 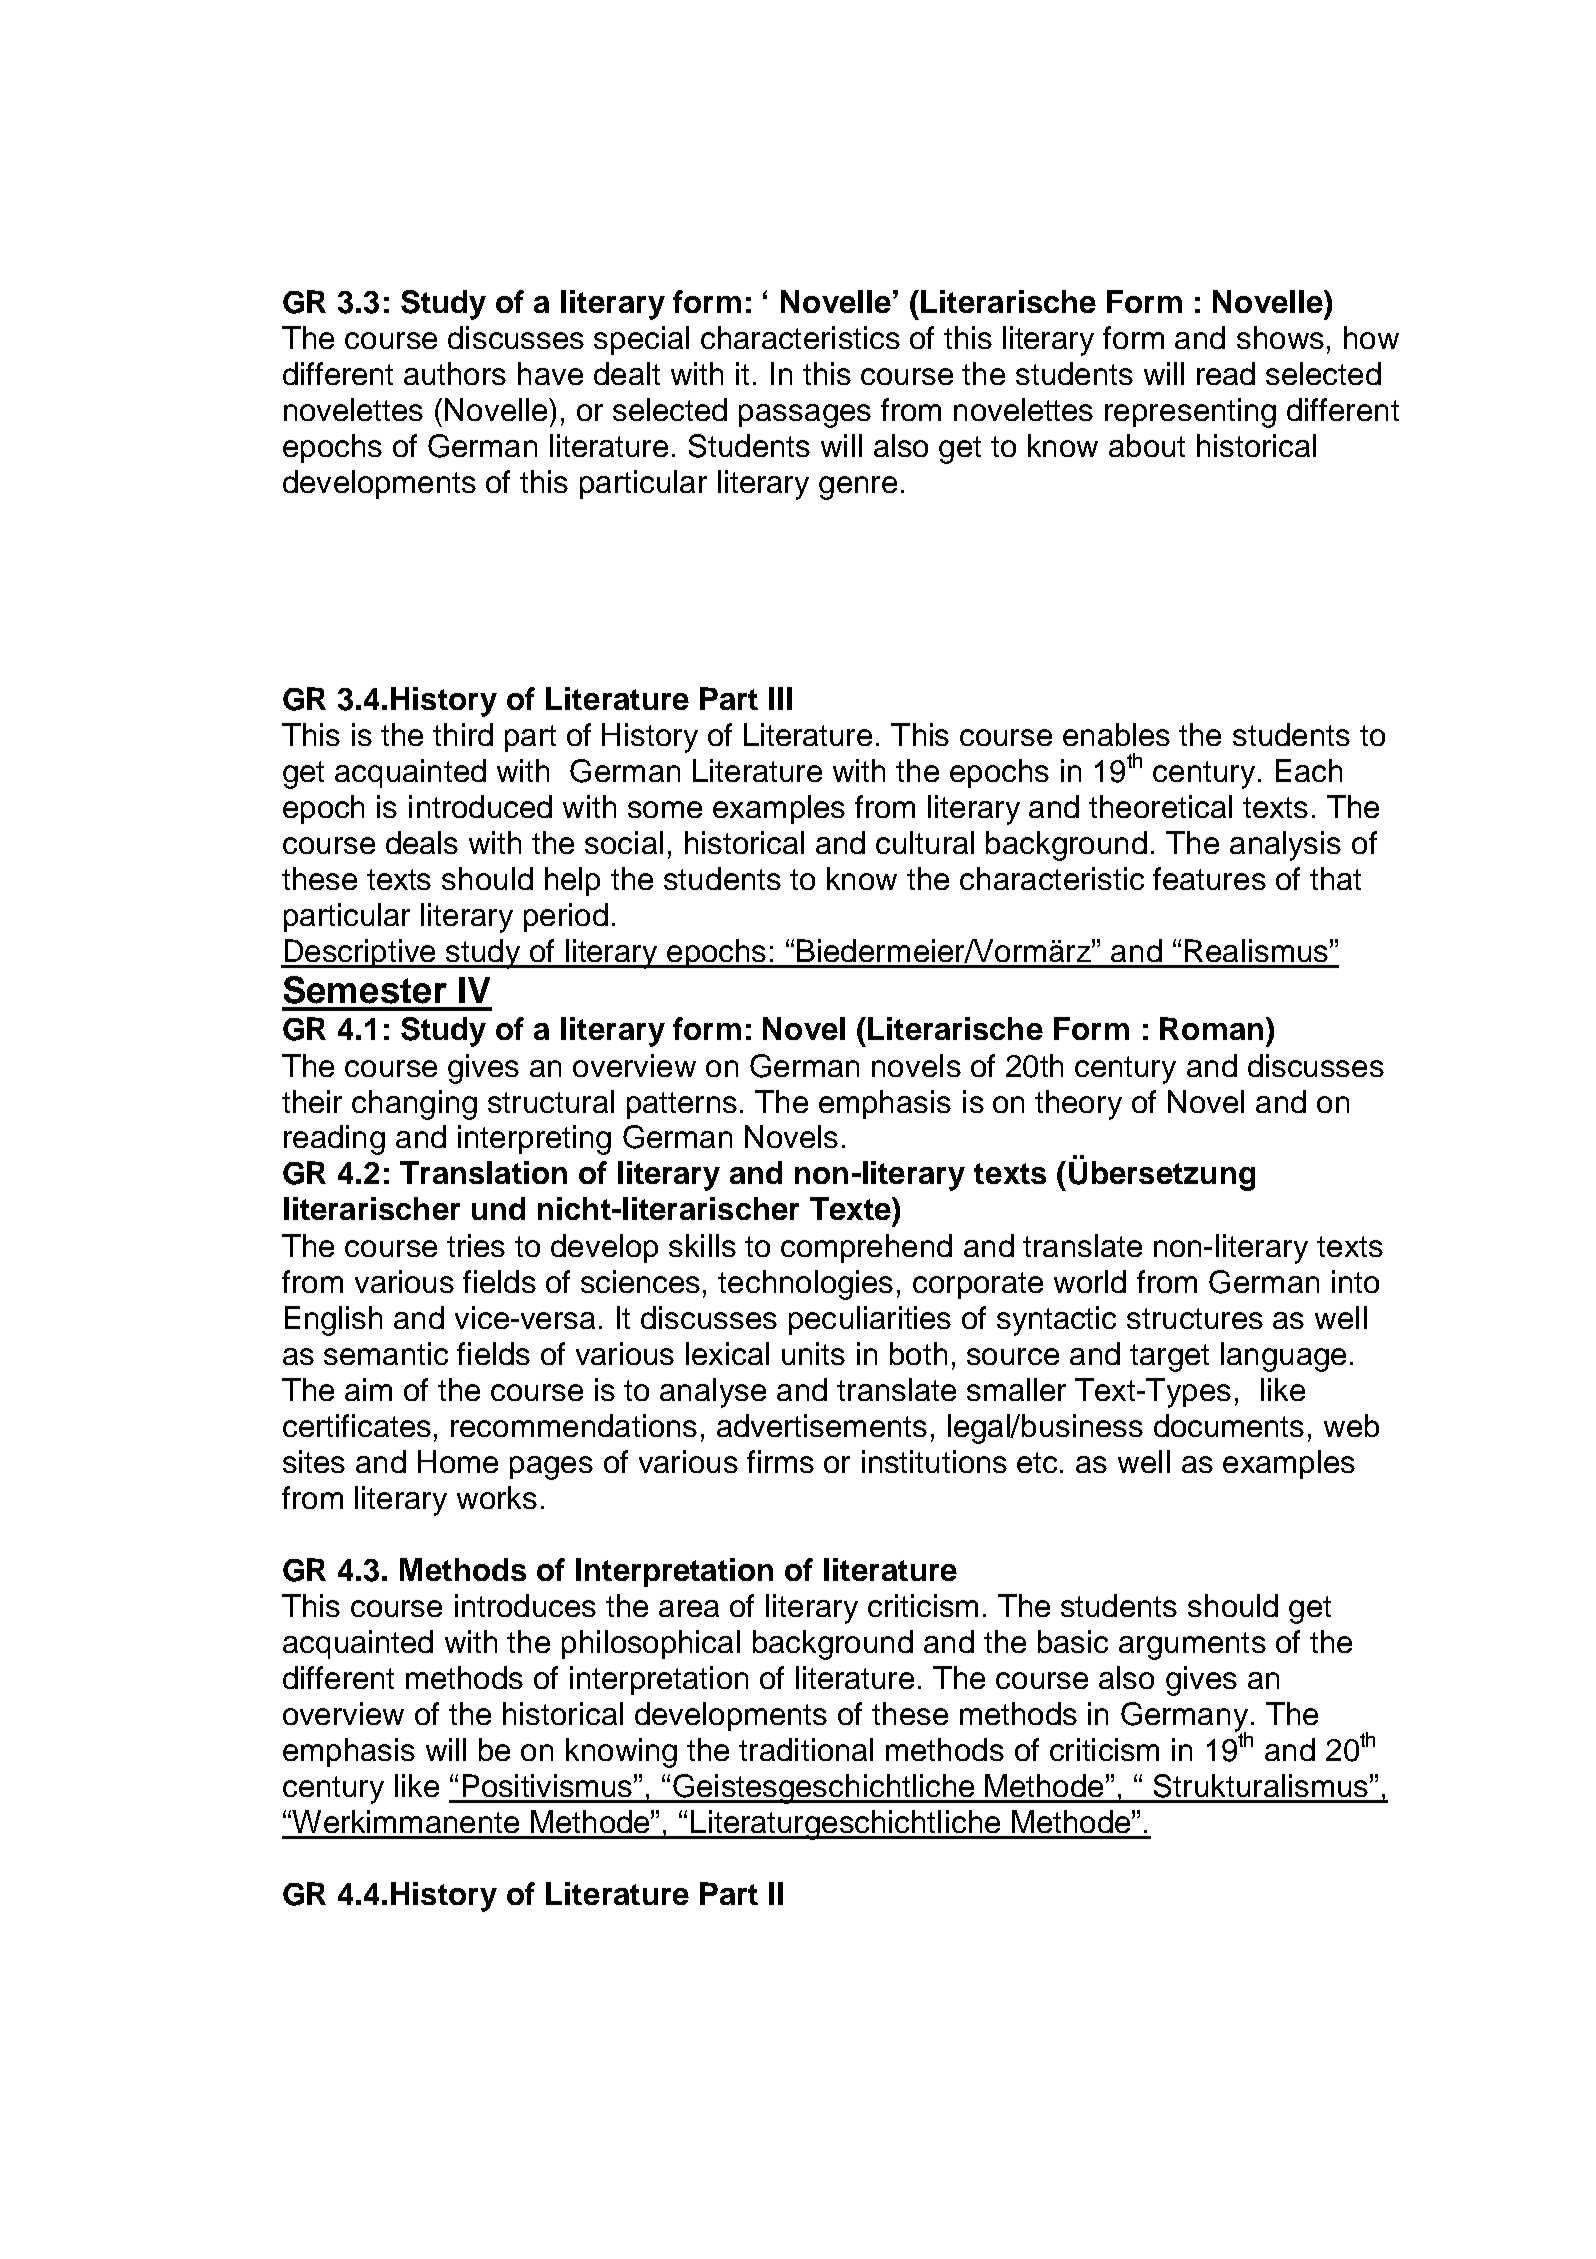 I want to click on authors, so click(x=455, y=373).
